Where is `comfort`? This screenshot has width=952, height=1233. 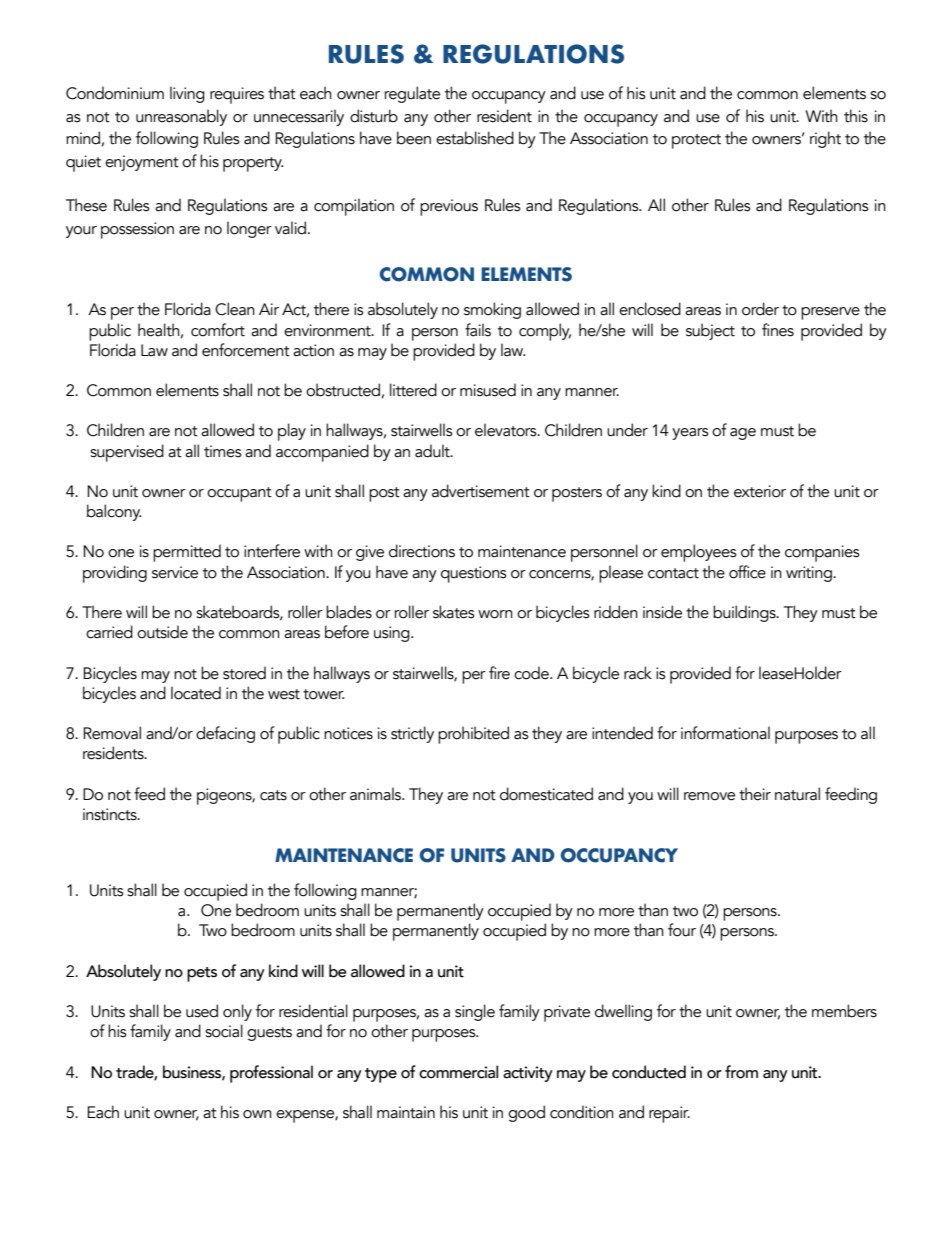 comfort is located at coordinates (218, 330).
